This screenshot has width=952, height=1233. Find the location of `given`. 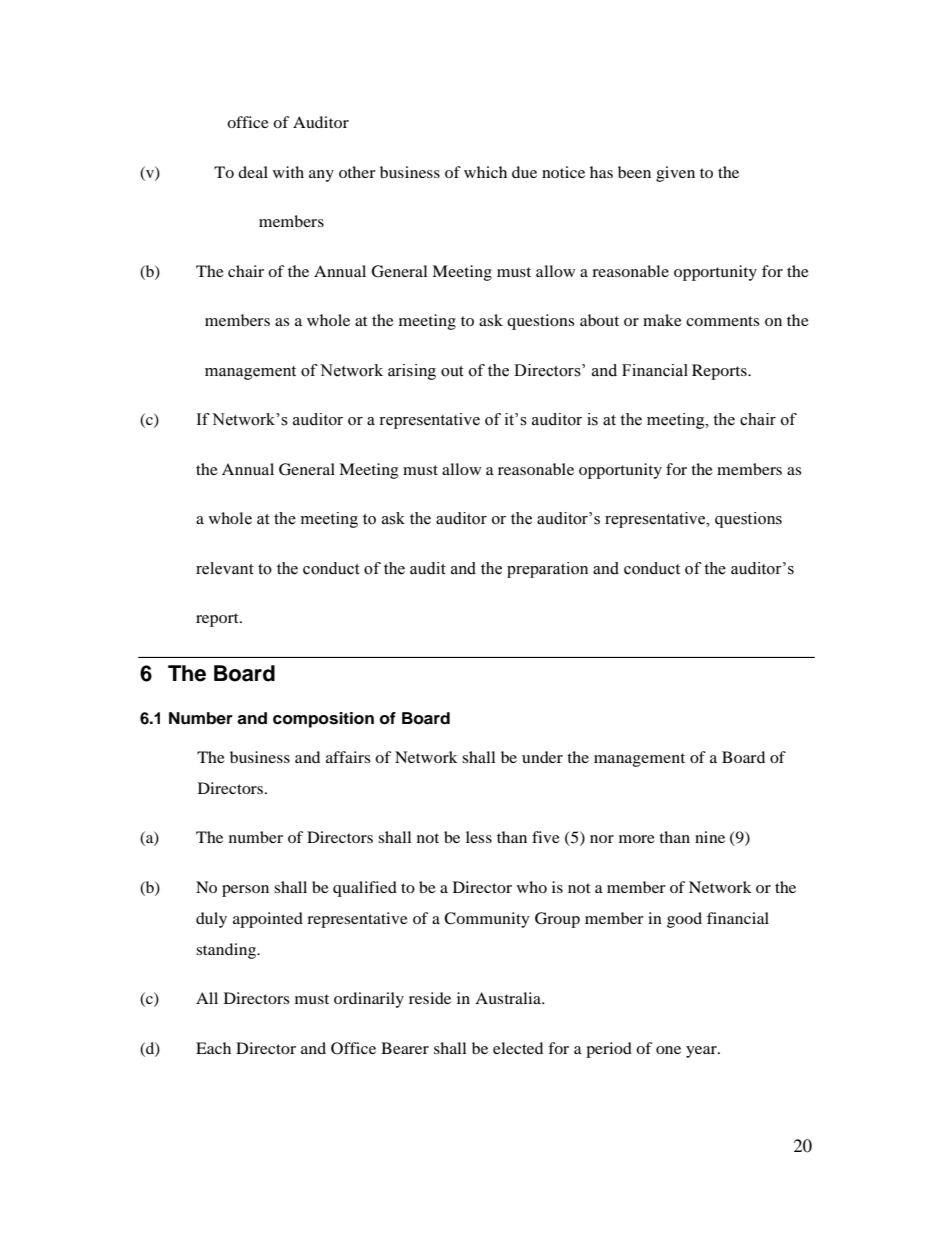

given is located at coordinates (675, 174).
